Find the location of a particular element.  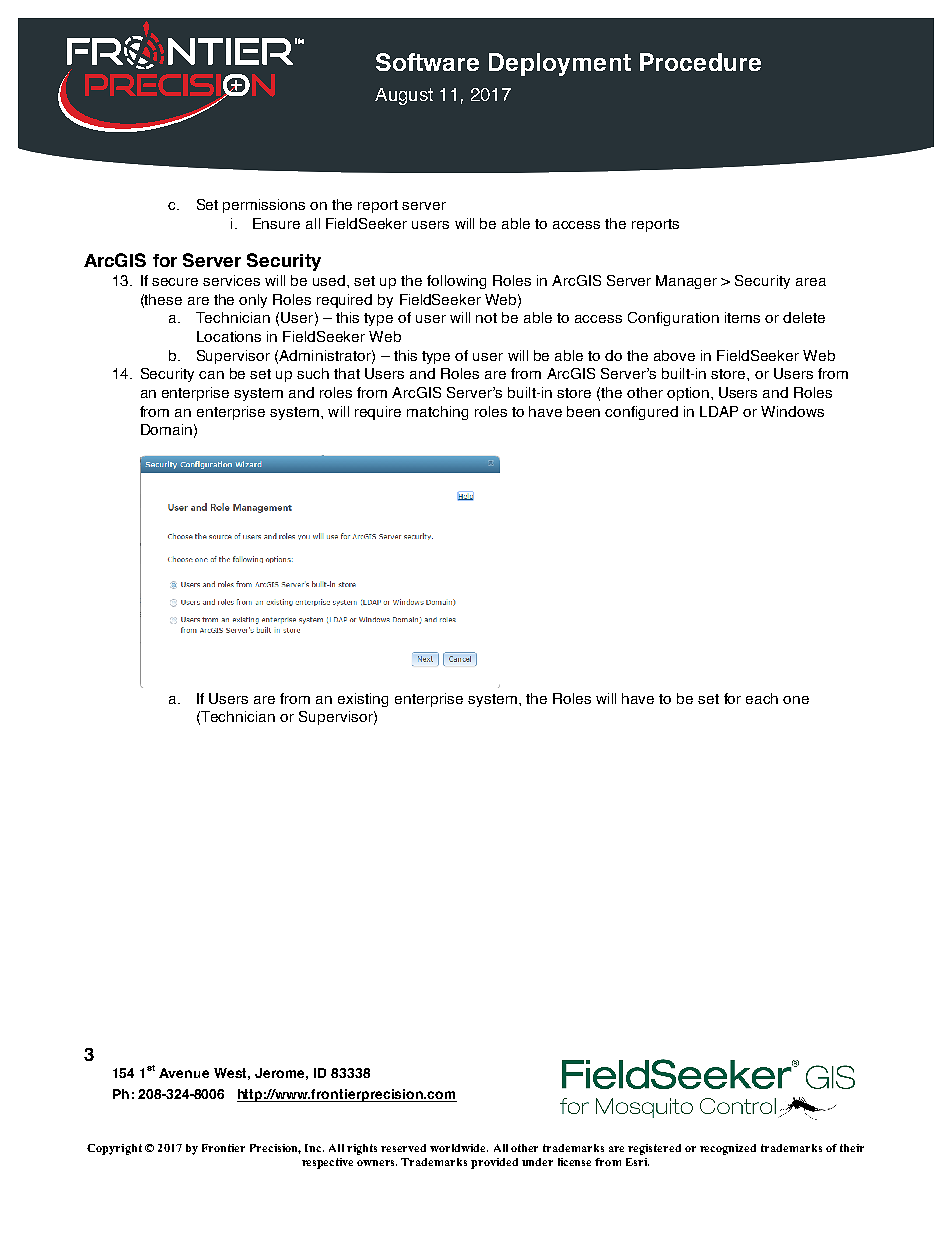

permissions is located at coordinates (264, 206).
